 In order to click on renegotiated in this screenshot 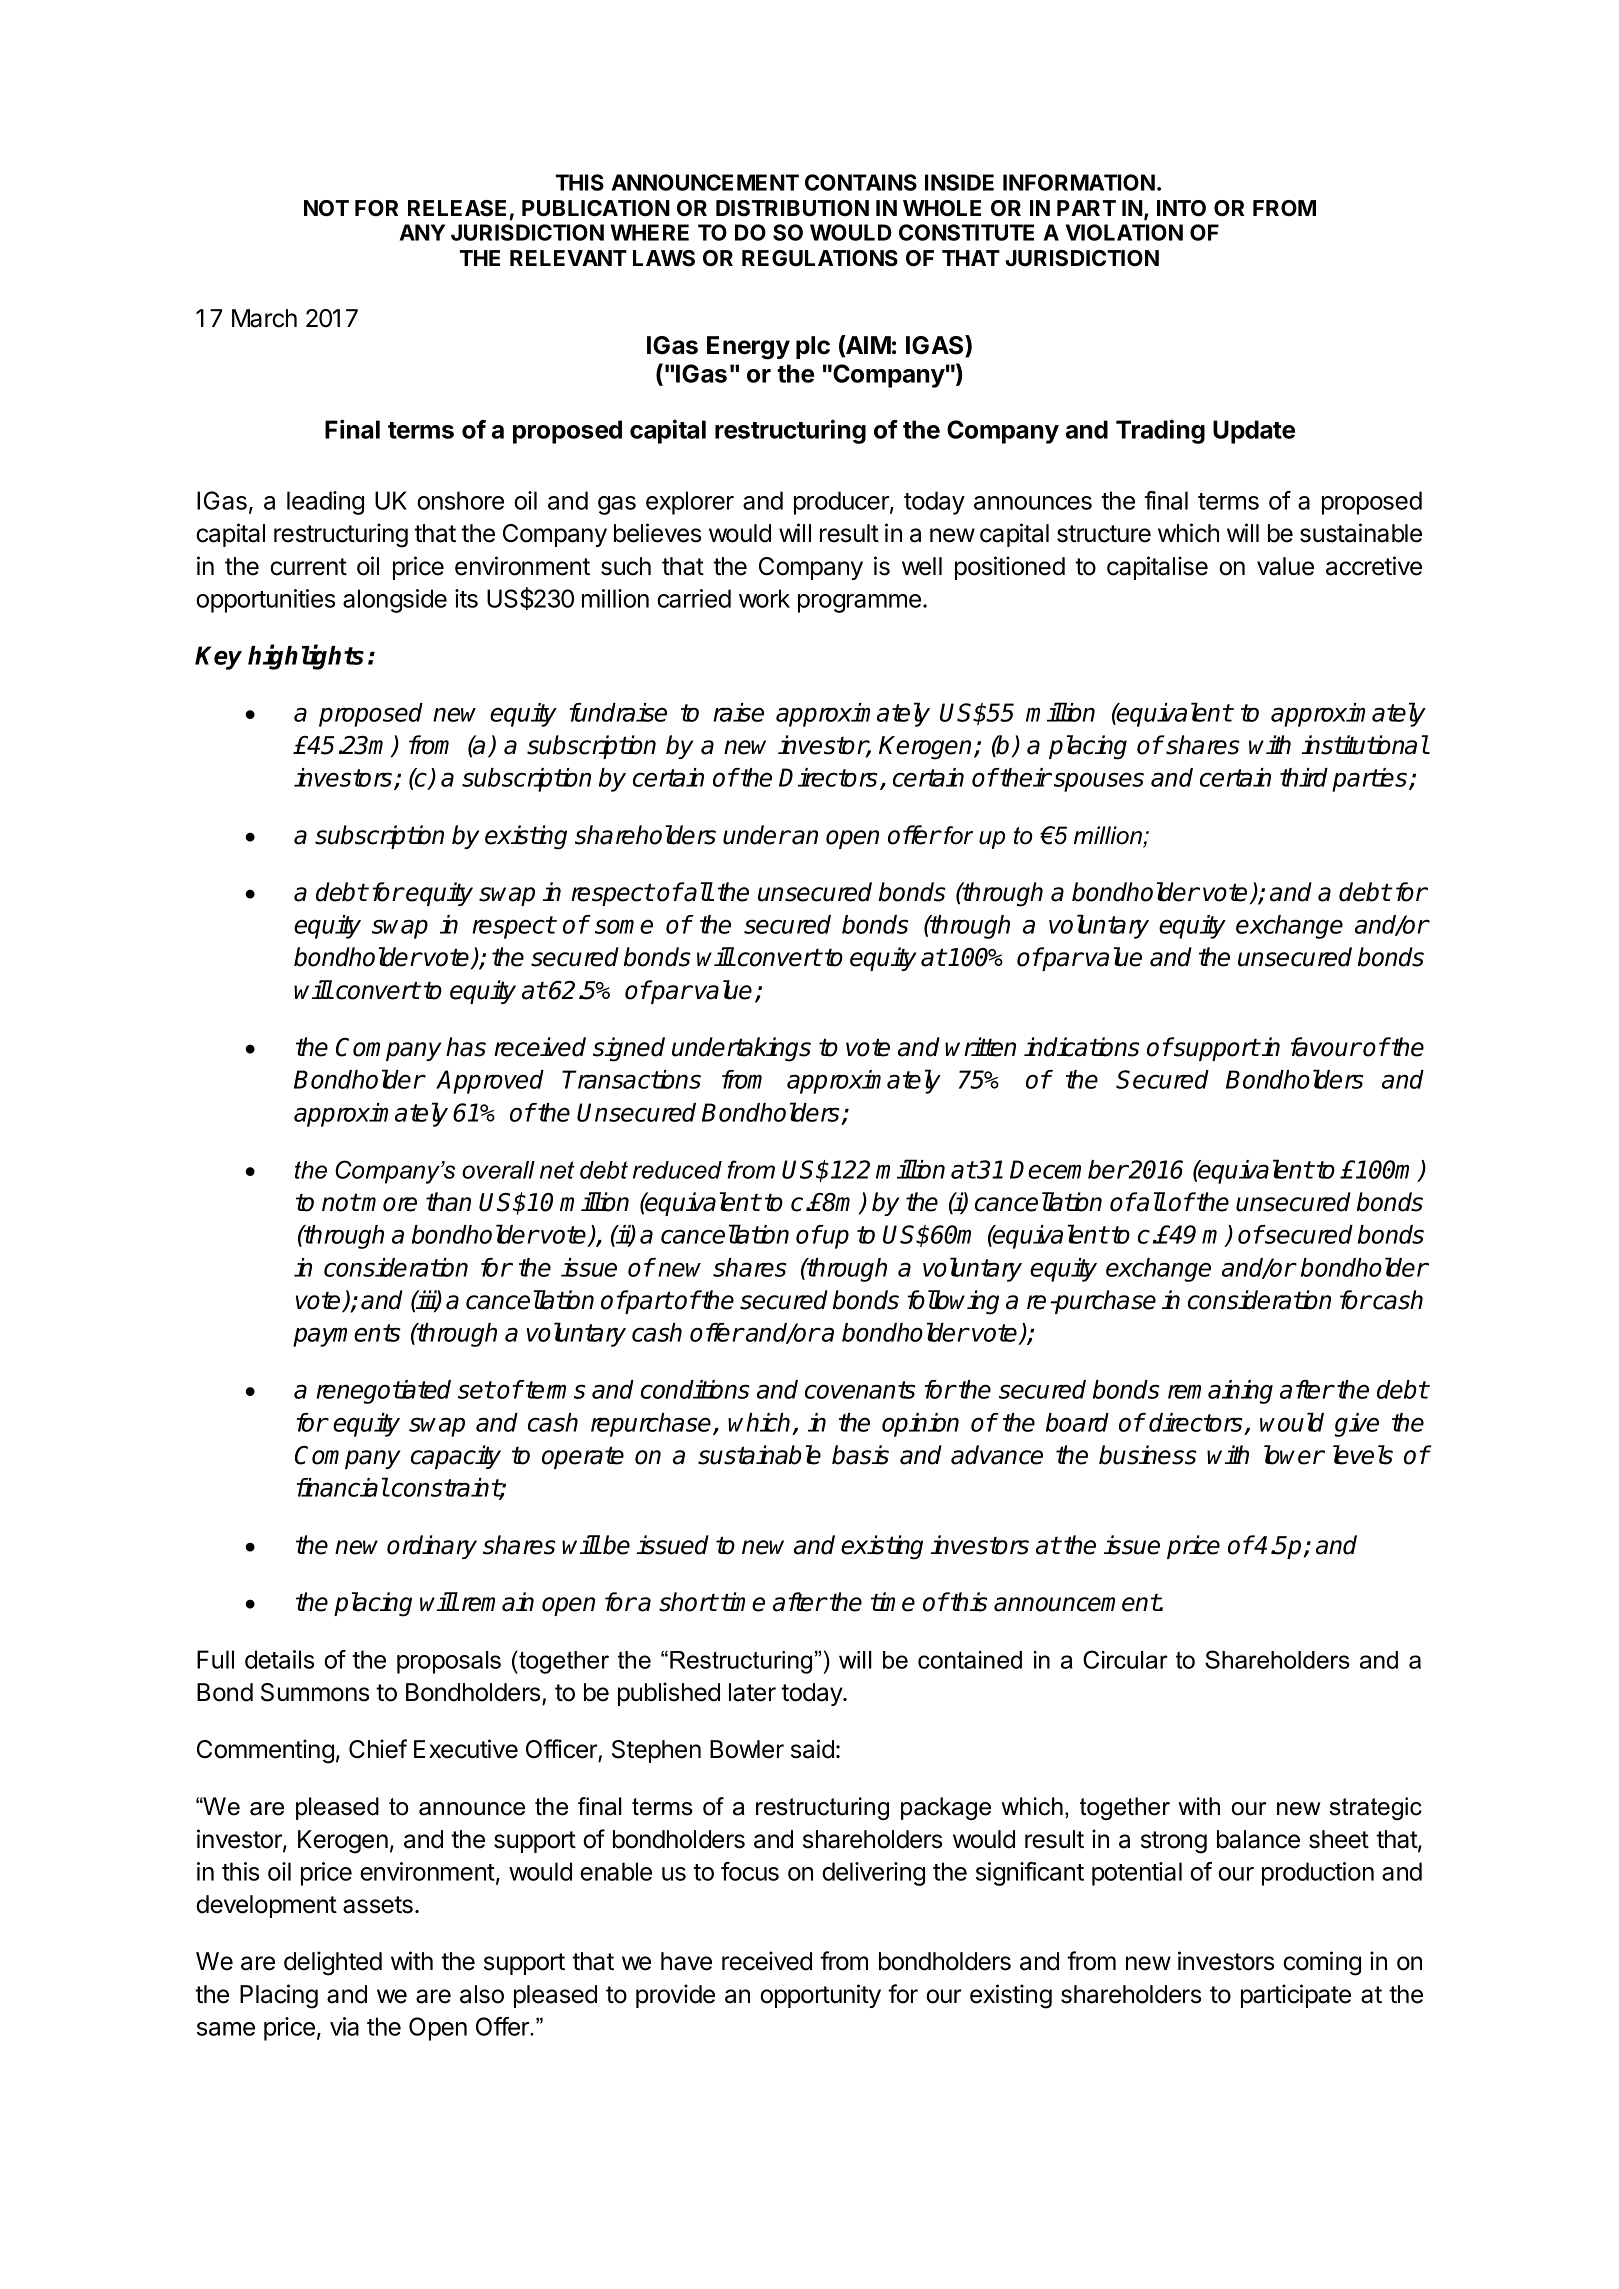, I will do `click(383, 1392)`.
